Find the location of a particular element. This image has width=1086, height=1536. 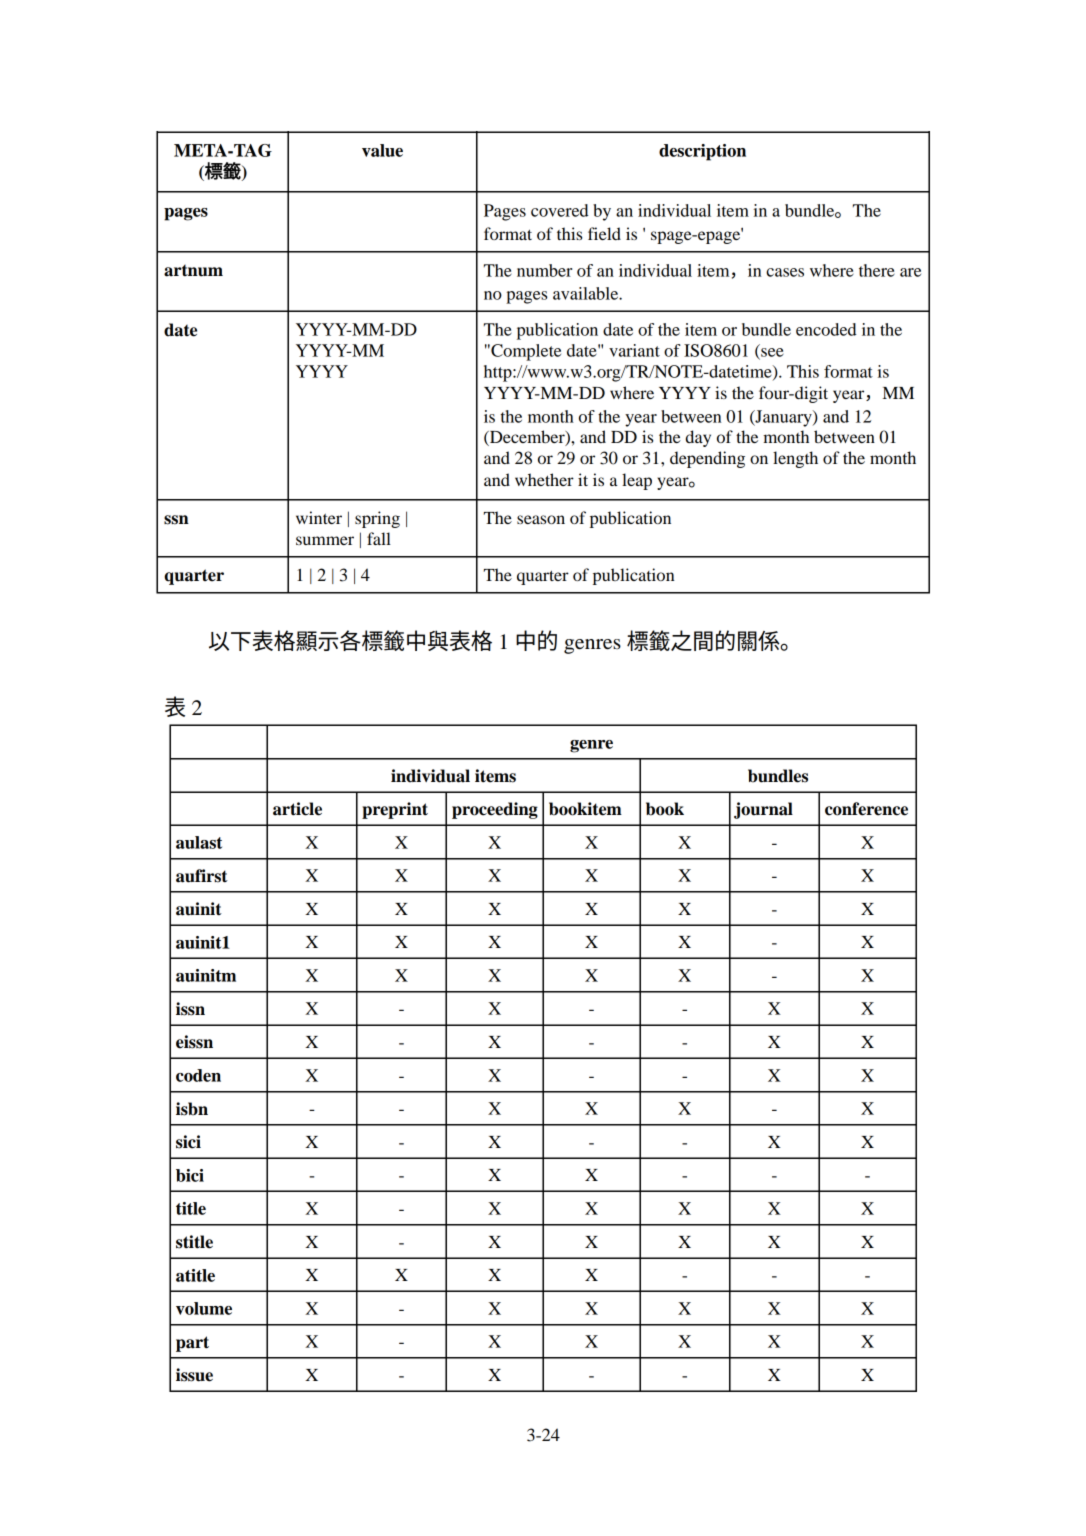

part is located at coordinates (192, 1344).
